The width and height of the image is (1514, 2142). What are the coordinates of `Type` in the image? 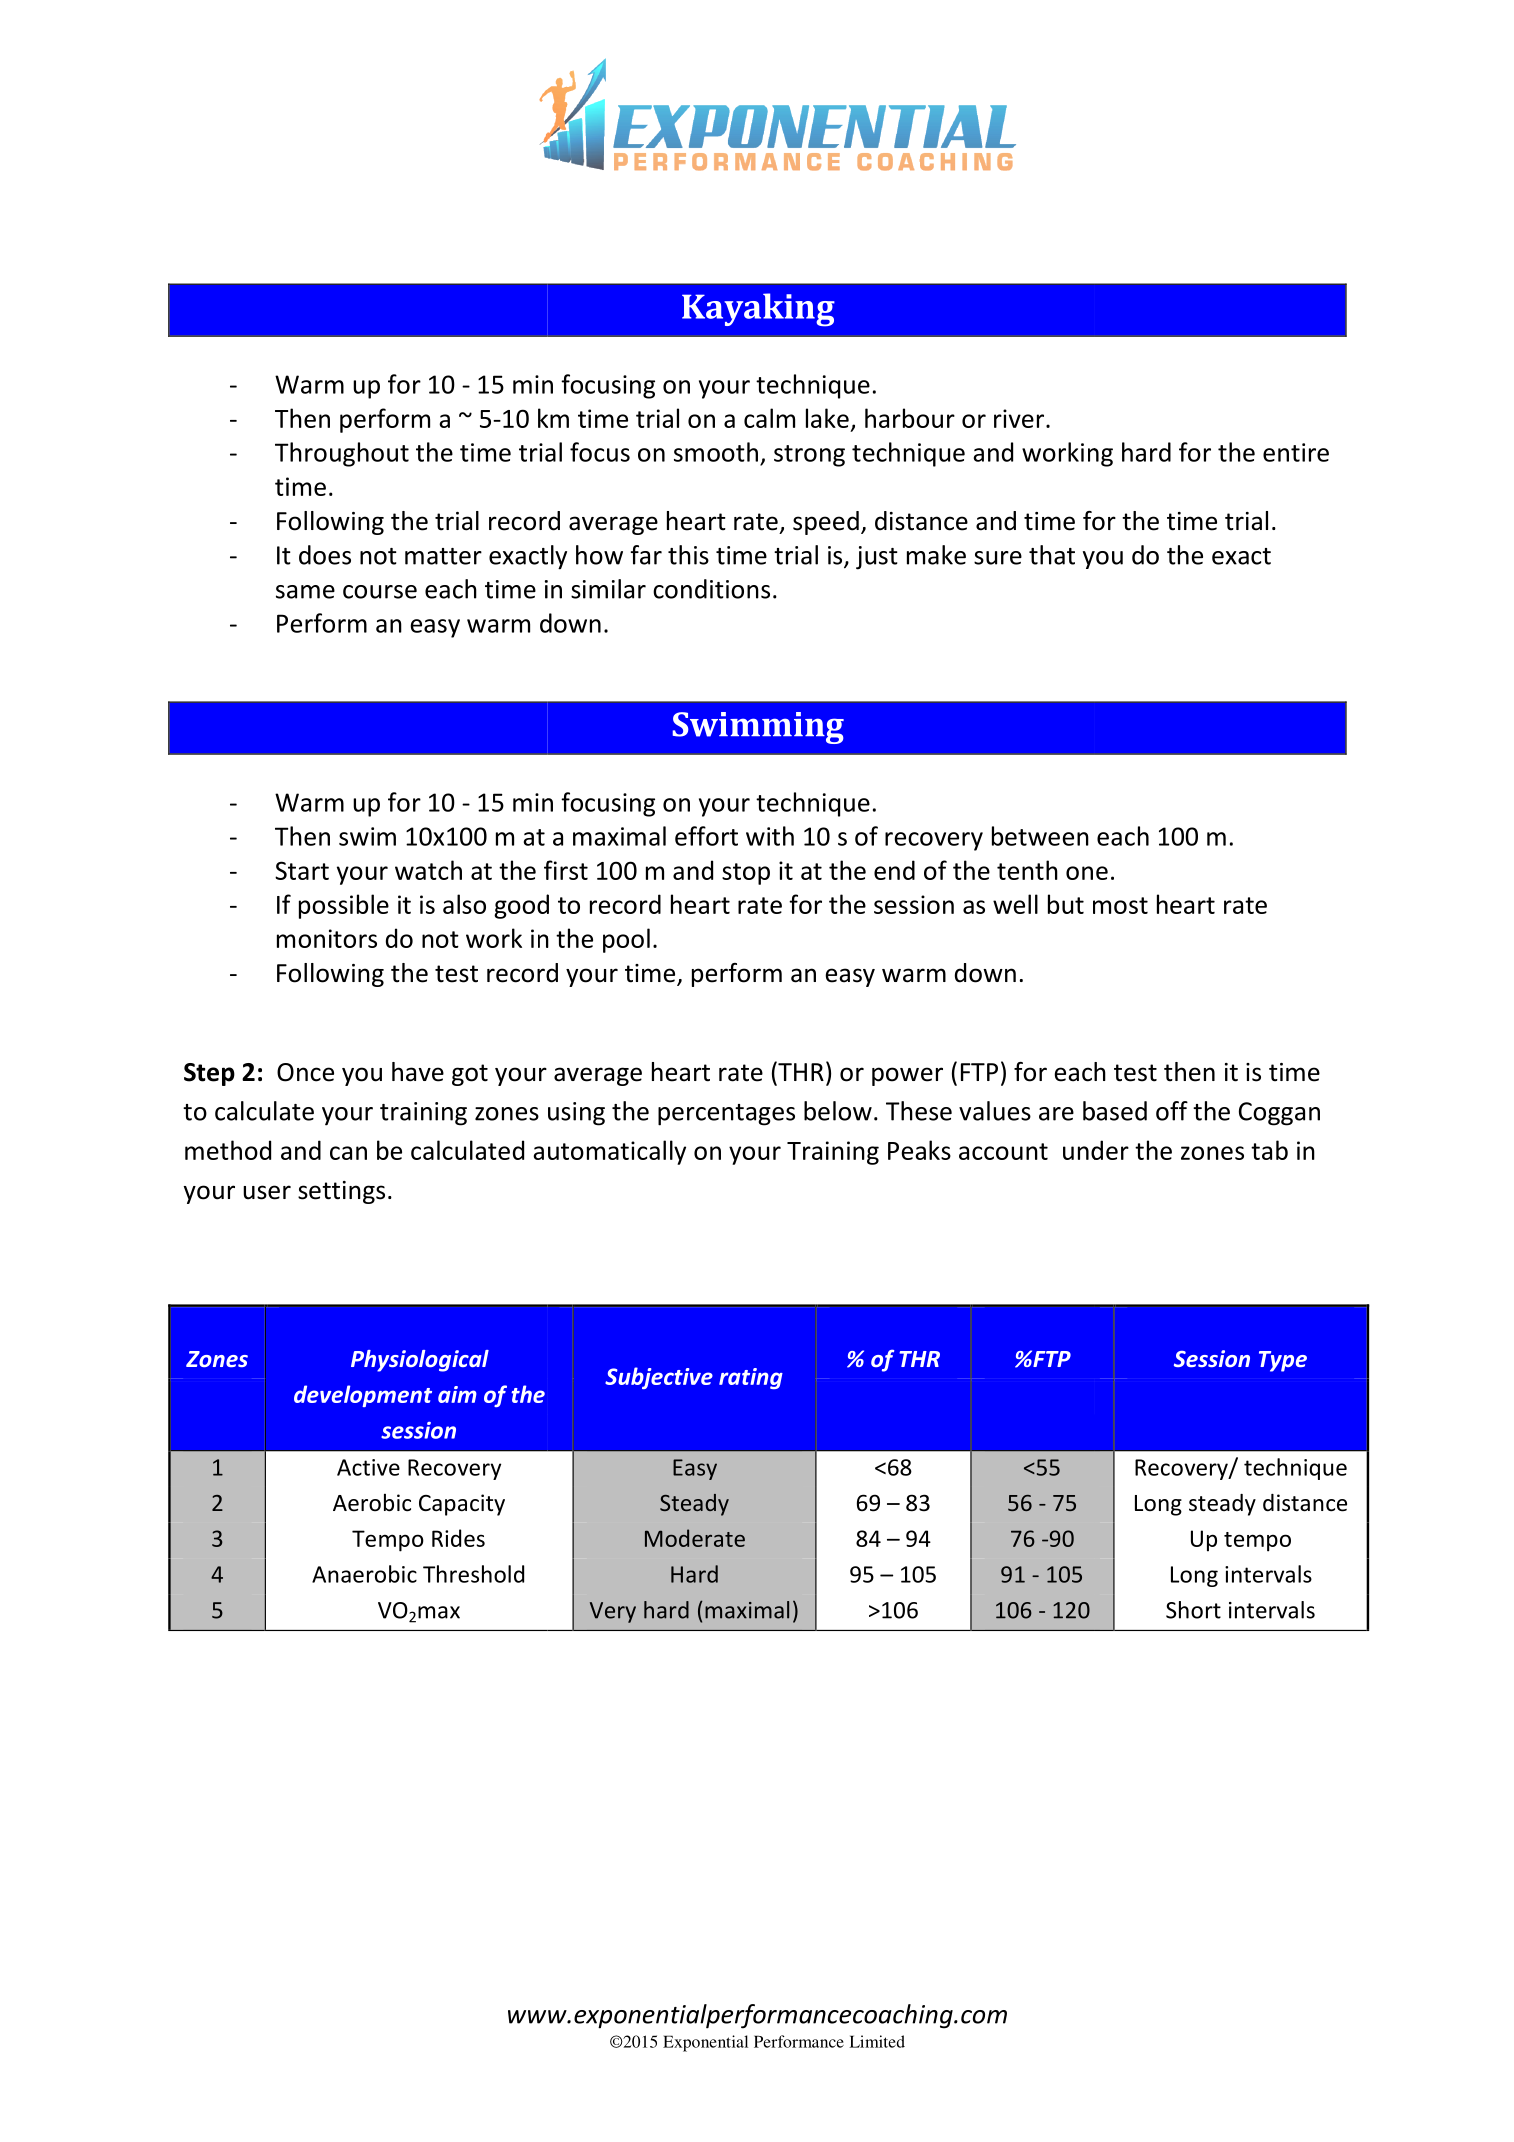 It's located at (1283, 1361).
